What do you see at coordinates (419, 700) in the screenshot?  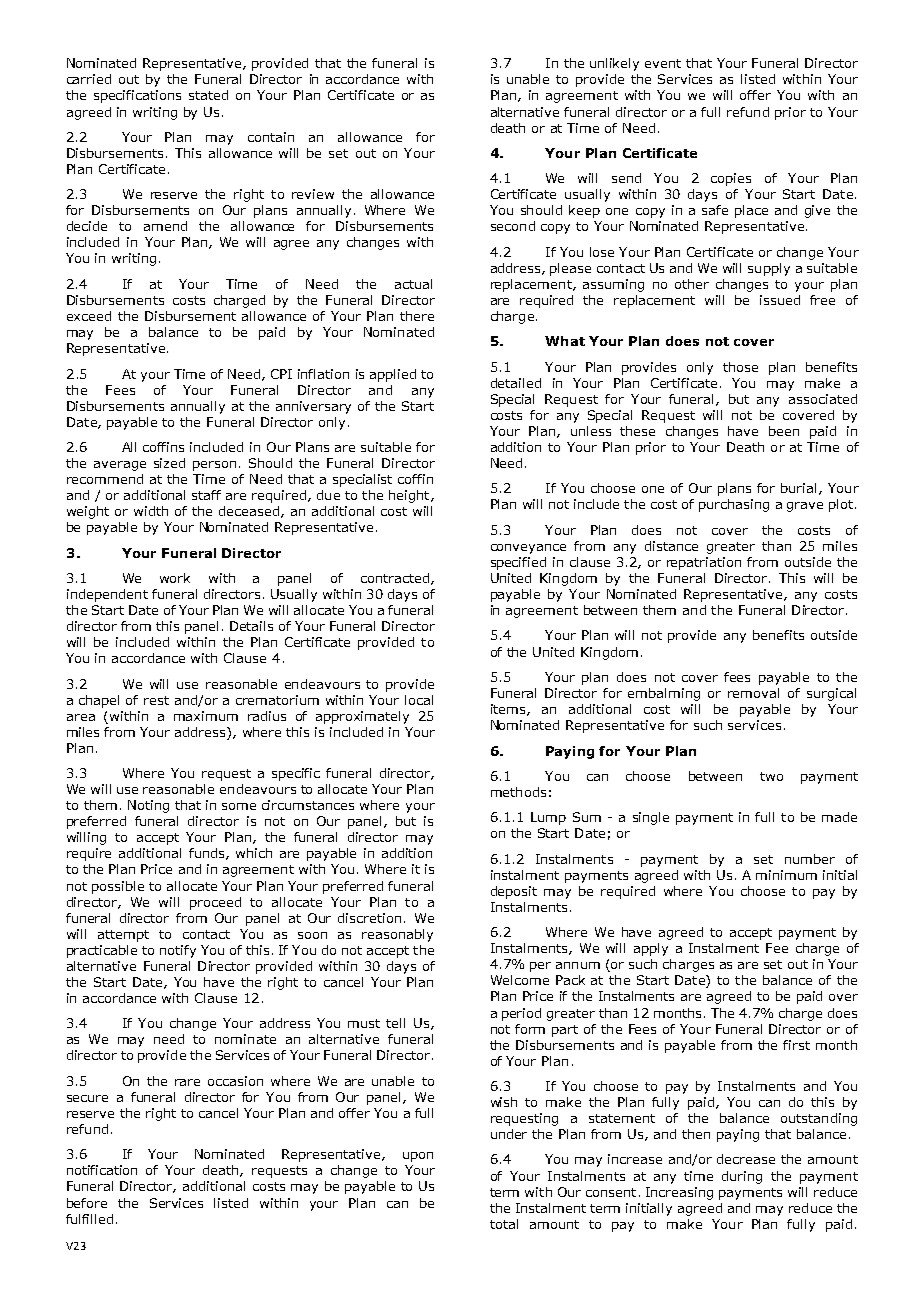 I see `local` at bounding box center [419, 700].
